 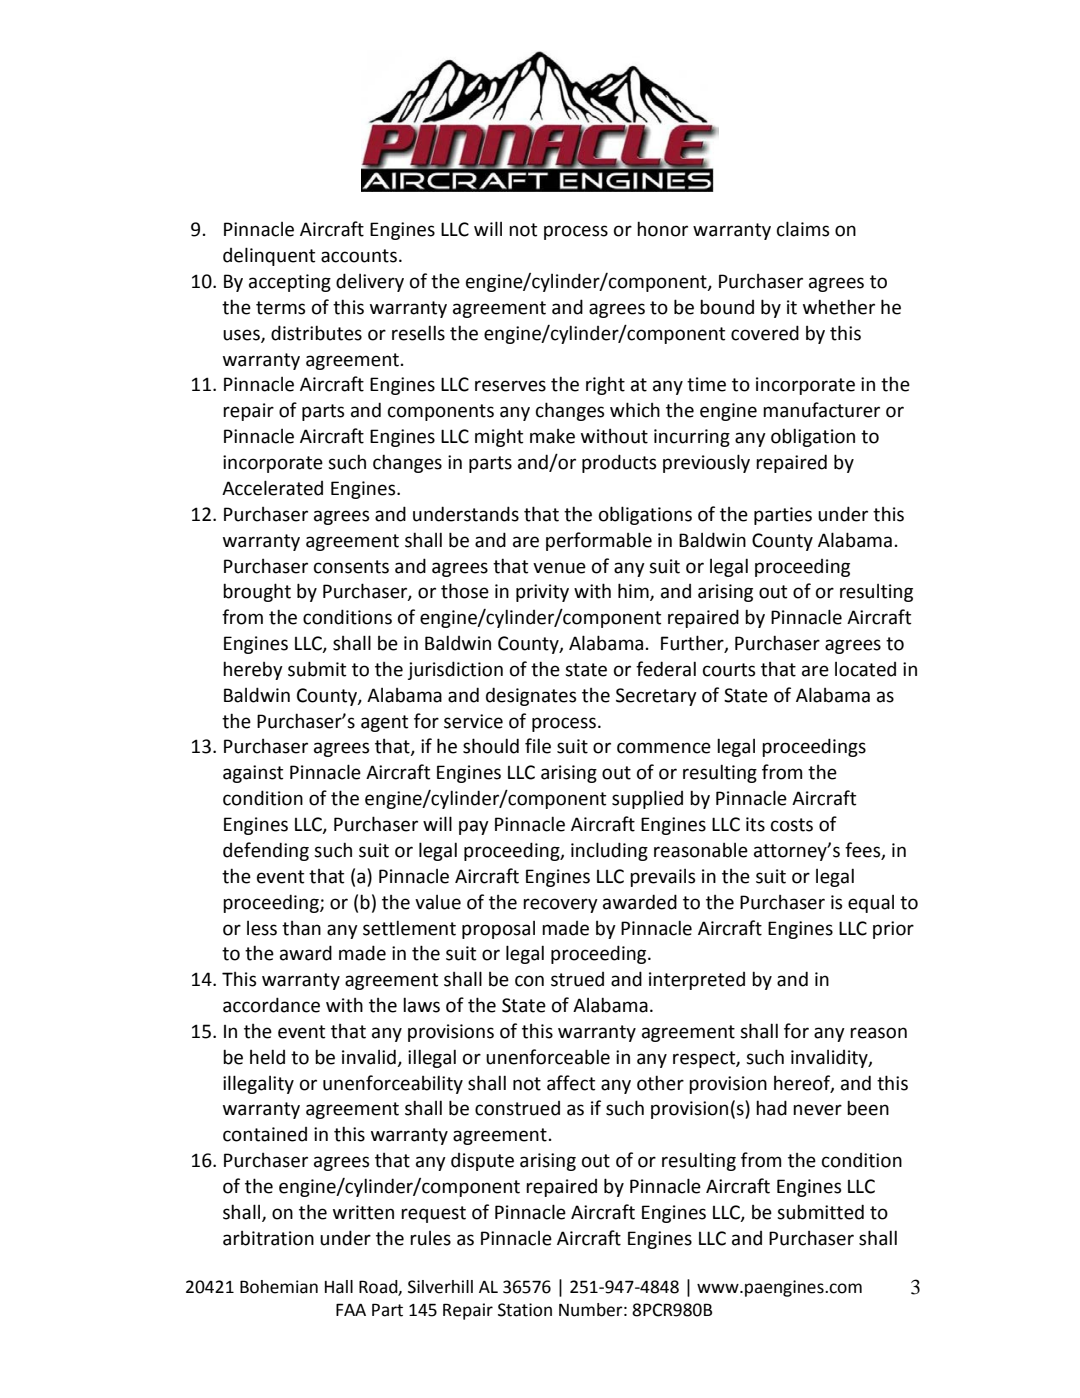 I want to click on Bohemian, so click(x=279, y=1287).
